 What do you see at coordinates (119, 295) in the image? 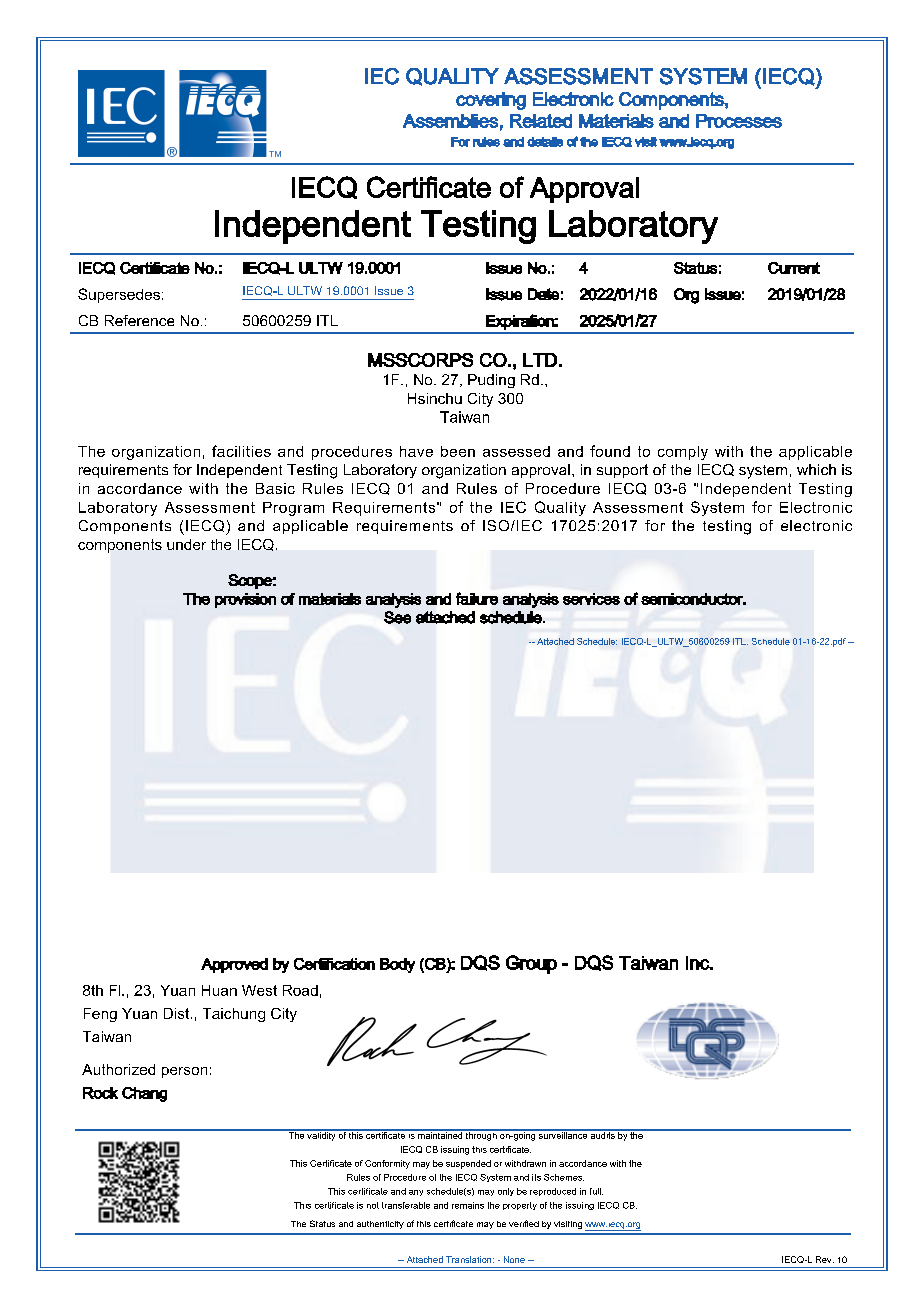
I see `Supersedes` at bounding box center [119, 295].
